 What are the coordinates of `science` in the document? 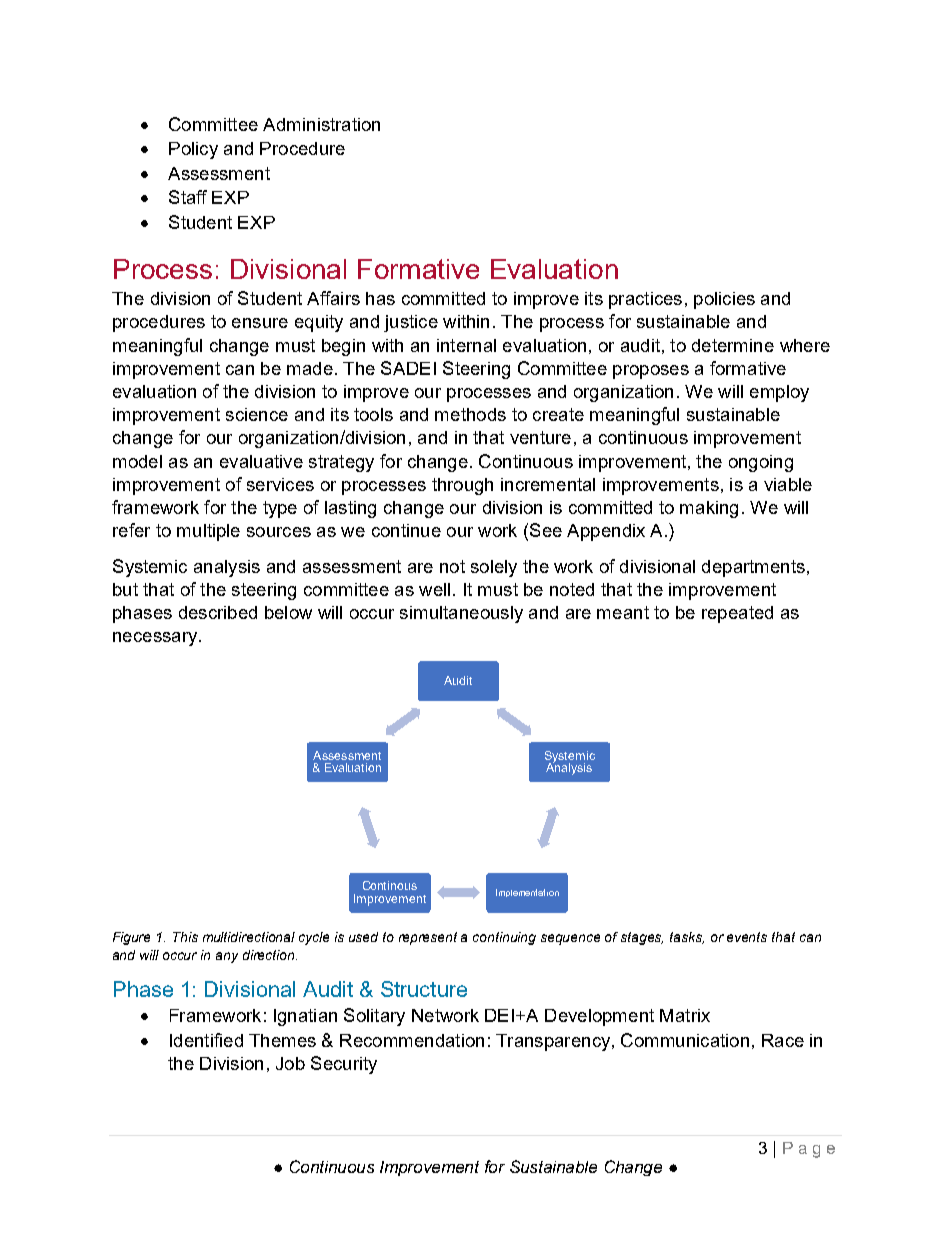 It's located at (257, 414).
